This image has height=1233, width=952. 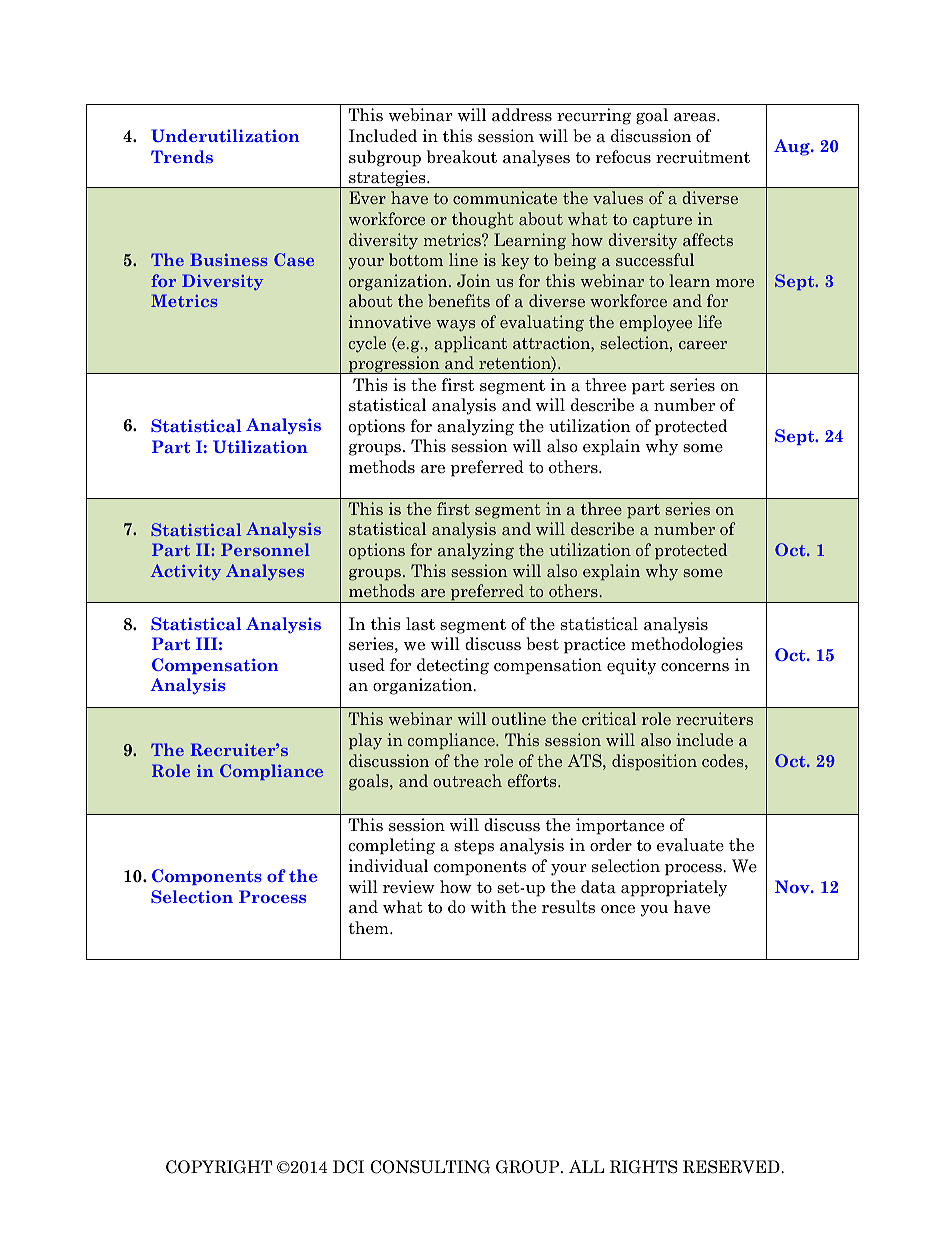 I want to click on Personnel, so click(x=265, y=549).
